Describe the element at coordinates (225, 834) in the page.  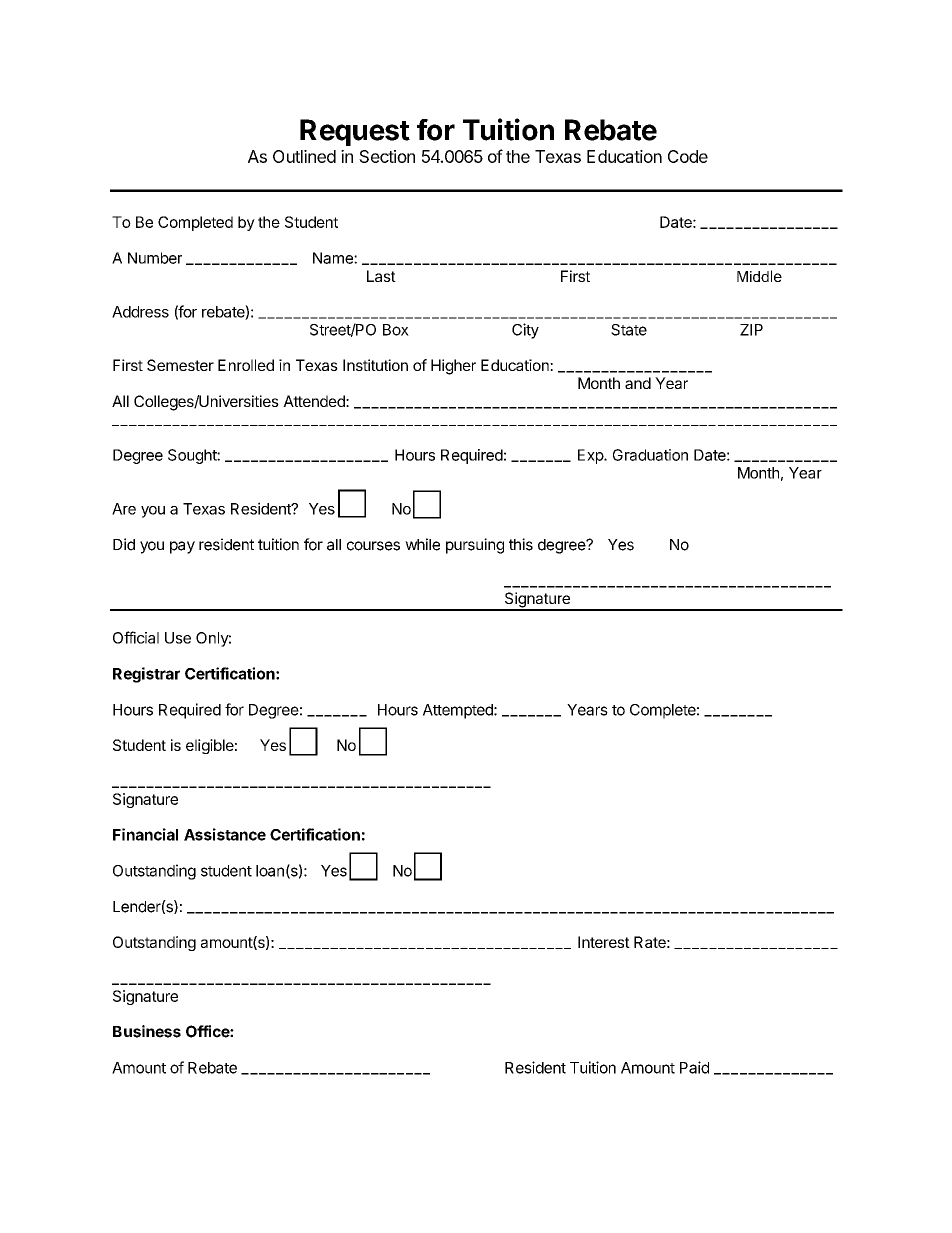
I see `Assistance` at that location.
